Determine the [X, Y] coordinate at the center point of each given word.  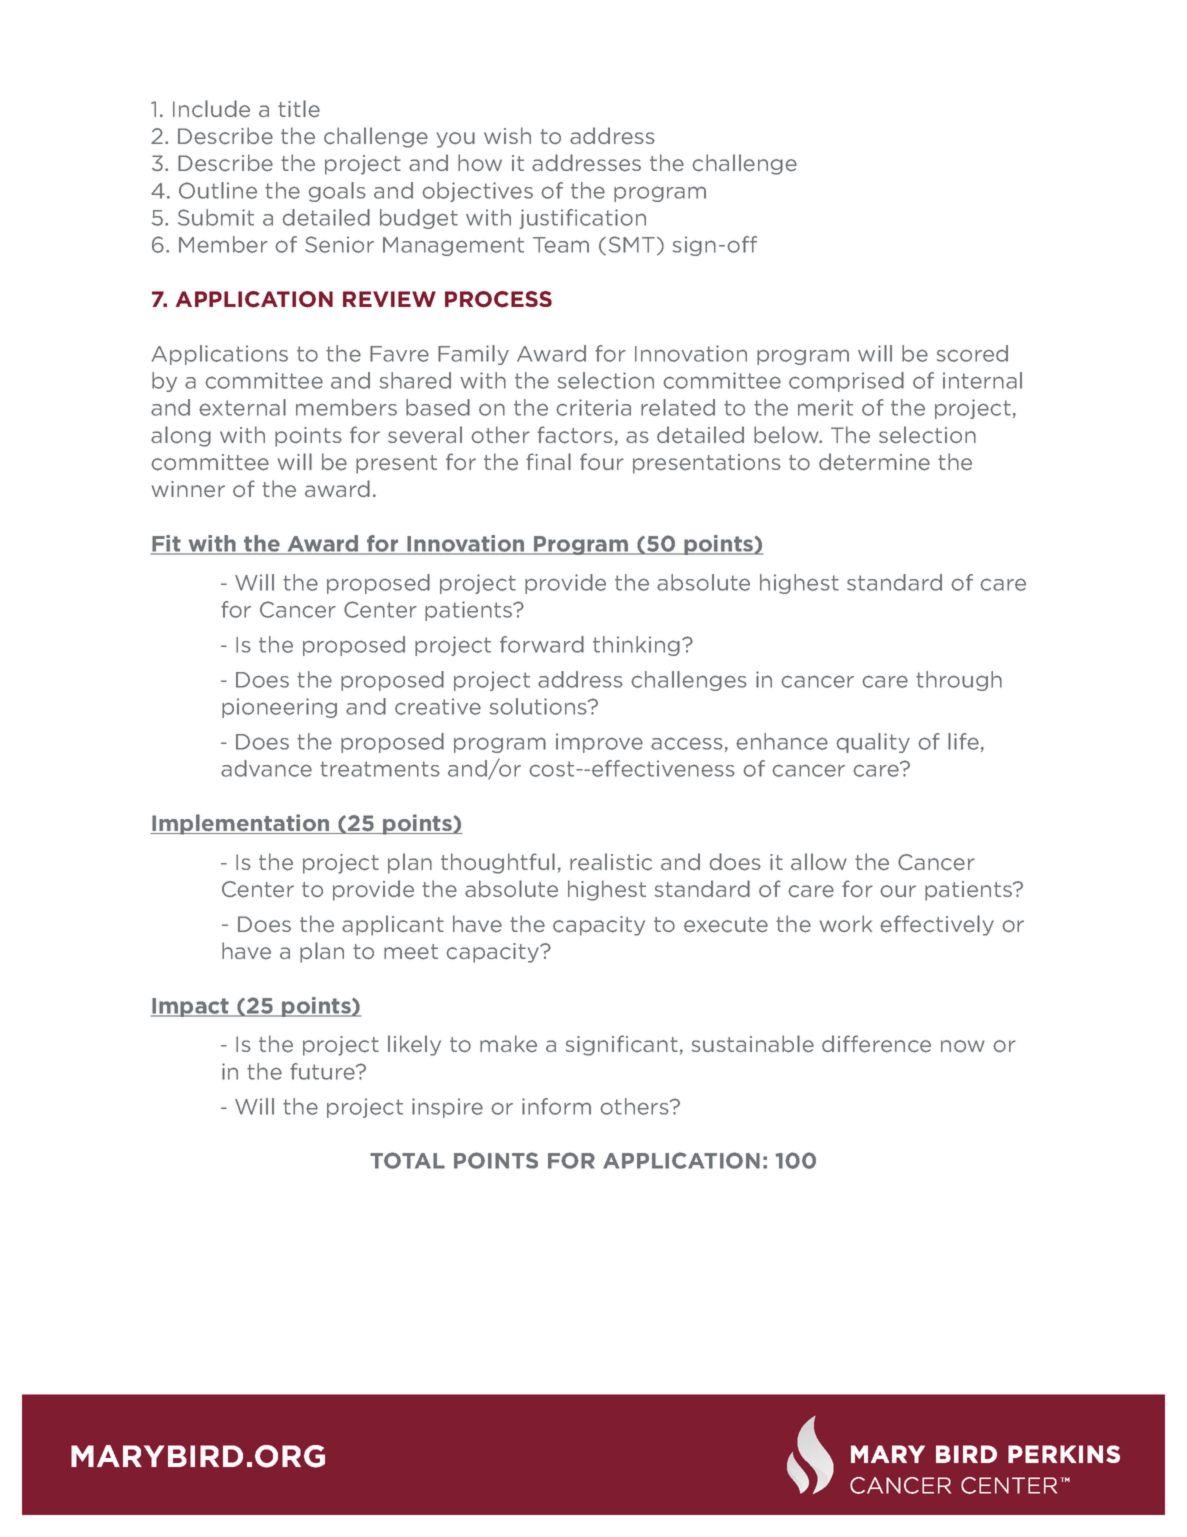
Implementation [241, 824]
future [323, 1071]
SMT [632, 244]
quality [873, 743]
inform [556, 1106]
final [548, 461]
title [299, 109]
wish [507, 135]
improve [599, 743]
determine [874, 462]
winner [188, 489]
